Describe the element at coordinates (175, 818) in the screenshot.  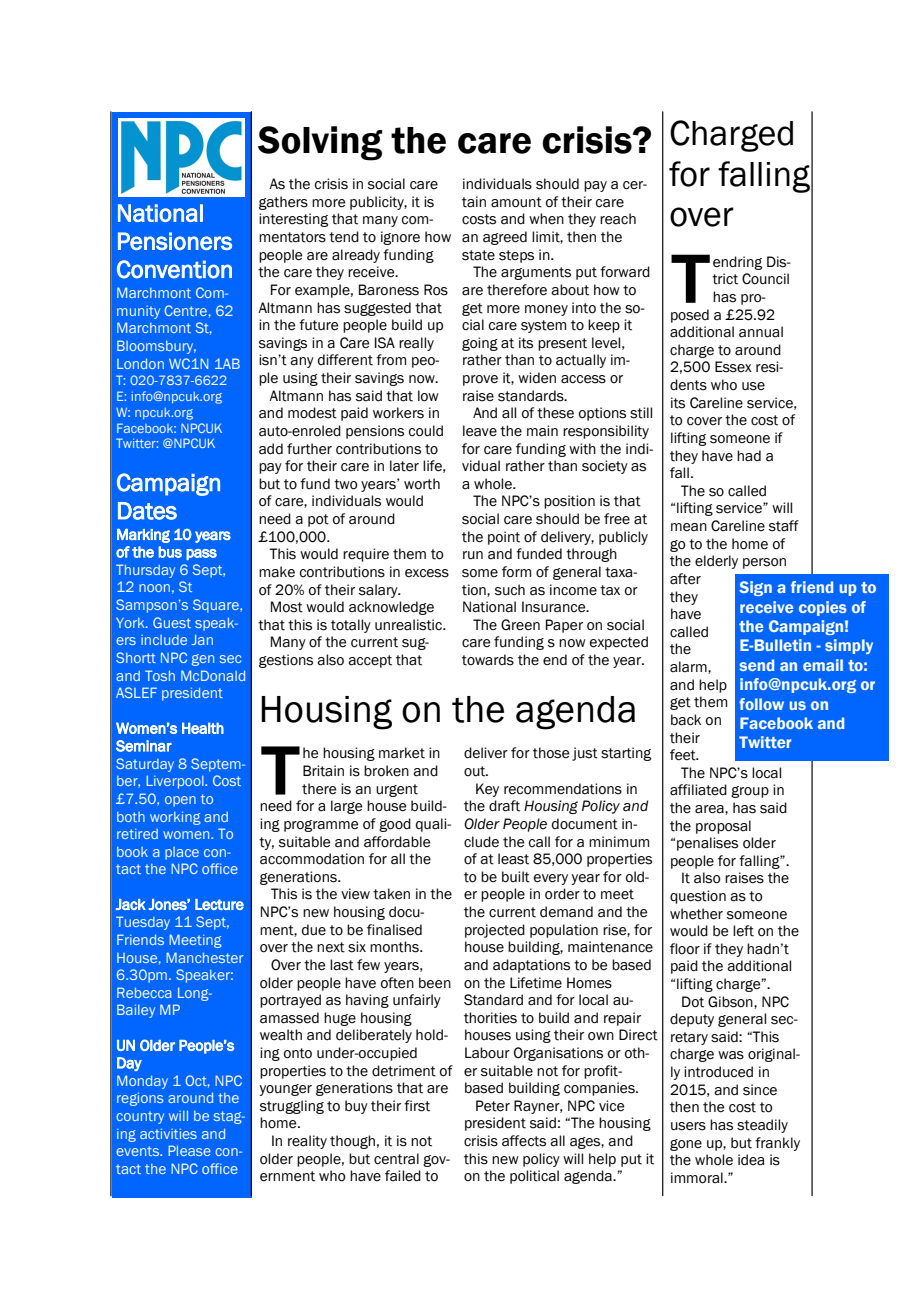
I see `working` at that location.
